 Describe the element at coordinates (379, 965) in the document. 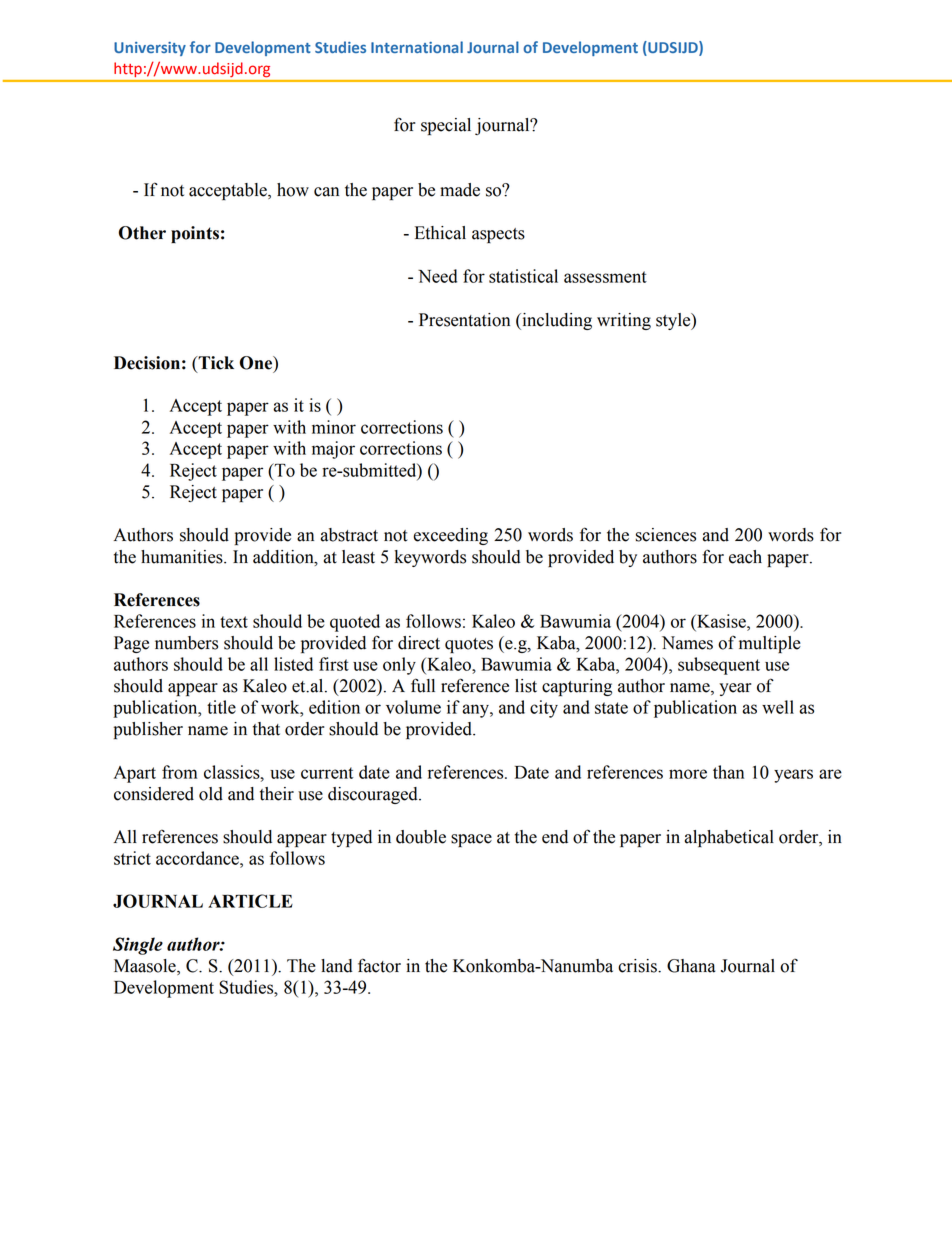

I see `factor` at that location.
